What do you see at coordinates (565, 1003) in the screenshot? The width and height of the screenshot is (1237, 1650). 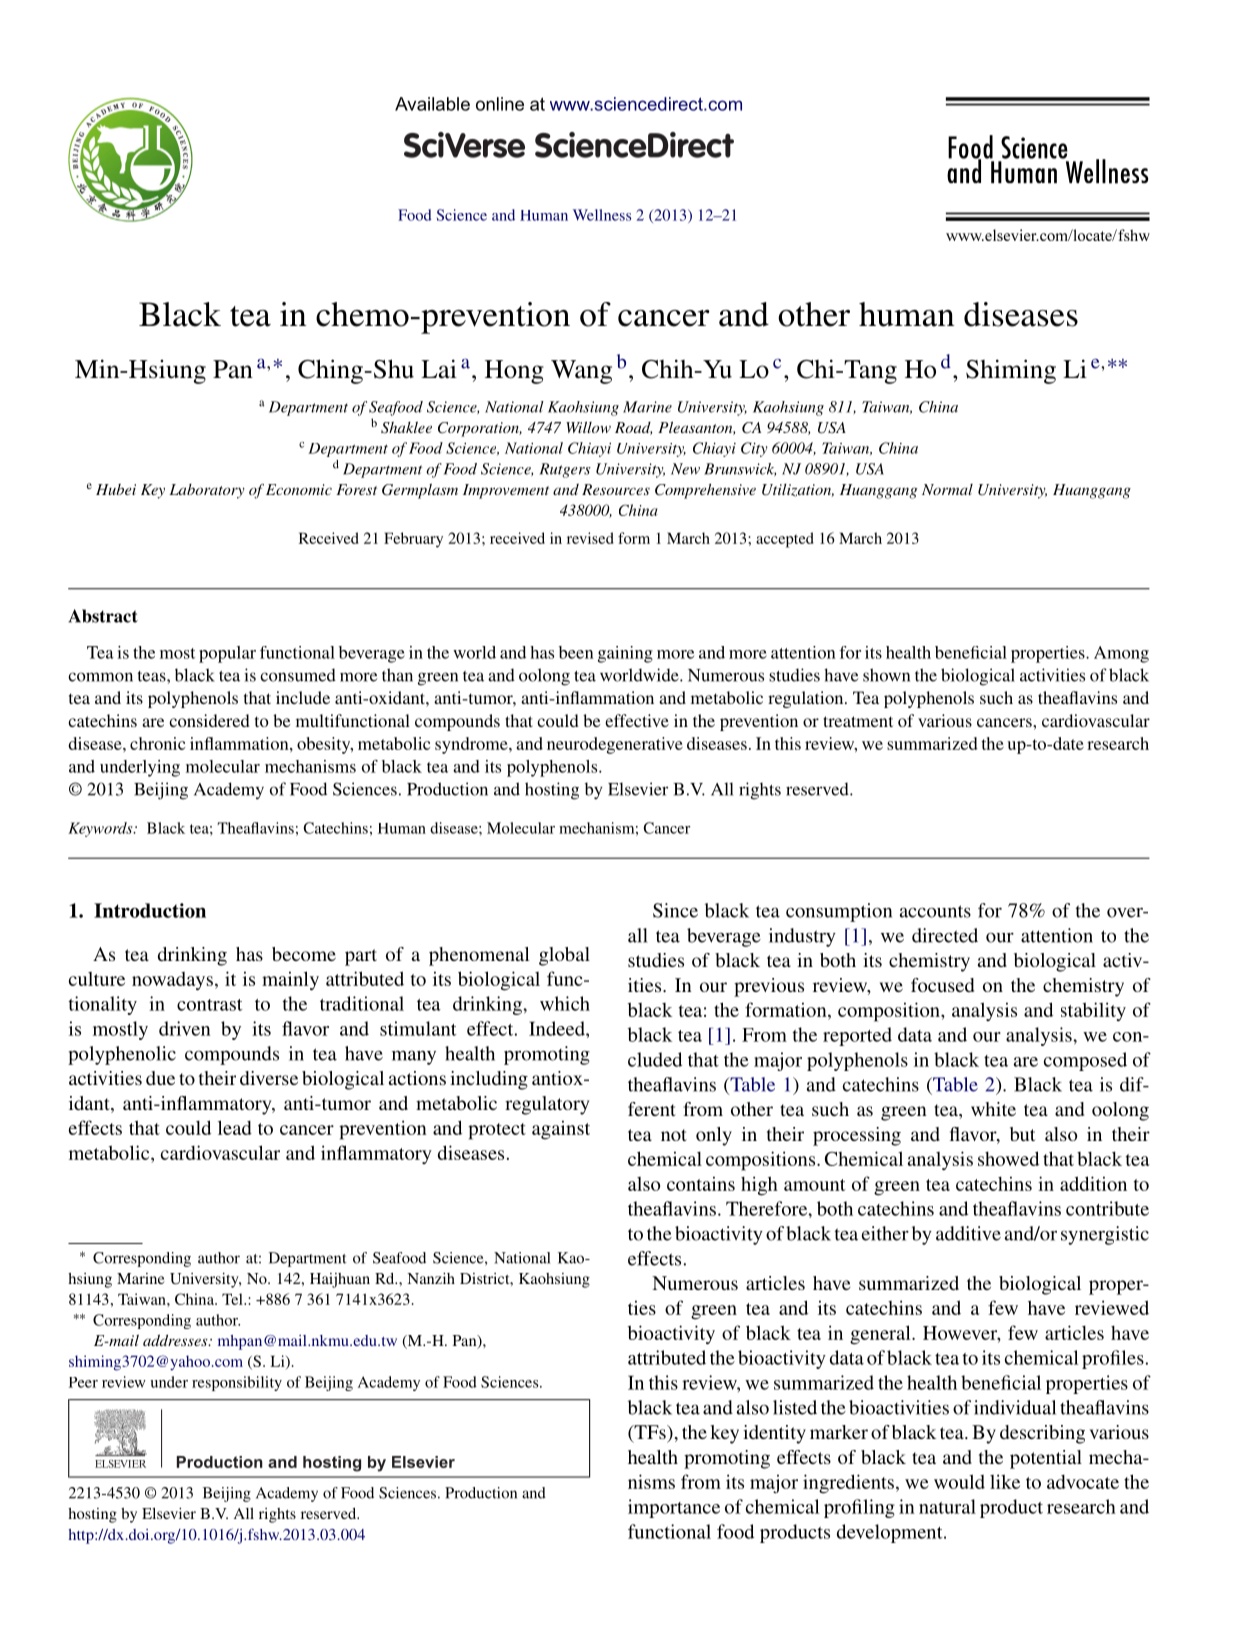 I see `which` at bounding box center [565, 1003].
